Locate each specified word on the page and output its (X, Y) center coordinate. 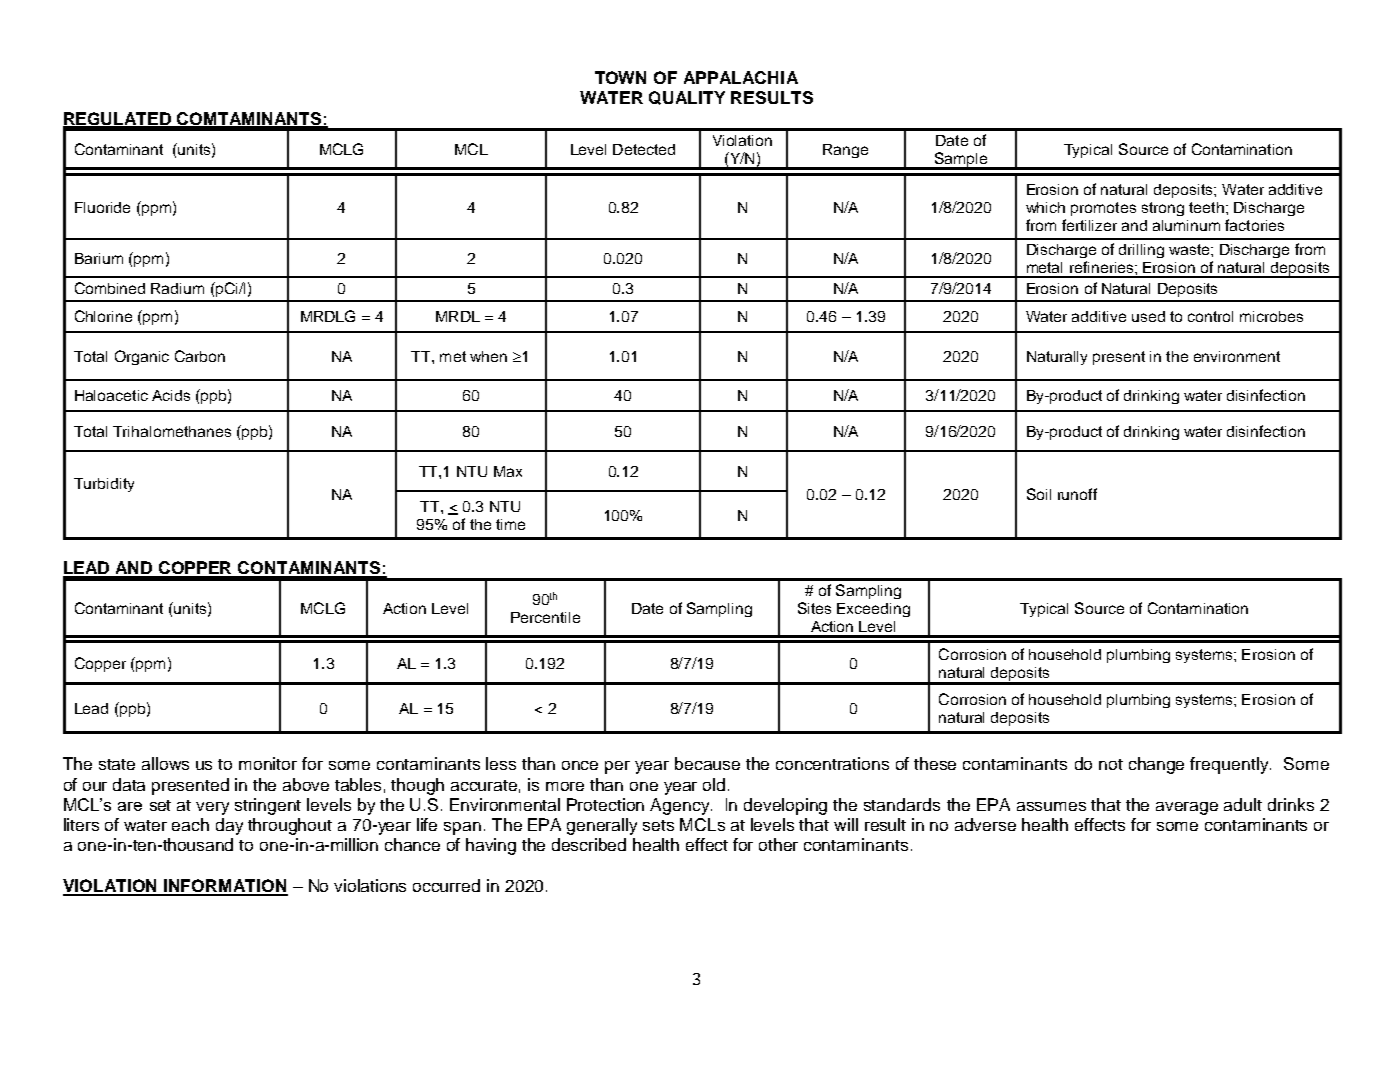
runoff (1077, 494)
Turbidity (104, 485)
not (1111, 764)
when (488, 356)
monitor (268, 763)
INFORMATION (225, 887)
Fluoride (102, 207)
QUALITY (687, 98)
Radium (177, 288)
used (1148, 316)
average (1187, 808)
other (778, 844)
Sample (960, 161)
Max (508, 471)
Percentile (545, 617)
